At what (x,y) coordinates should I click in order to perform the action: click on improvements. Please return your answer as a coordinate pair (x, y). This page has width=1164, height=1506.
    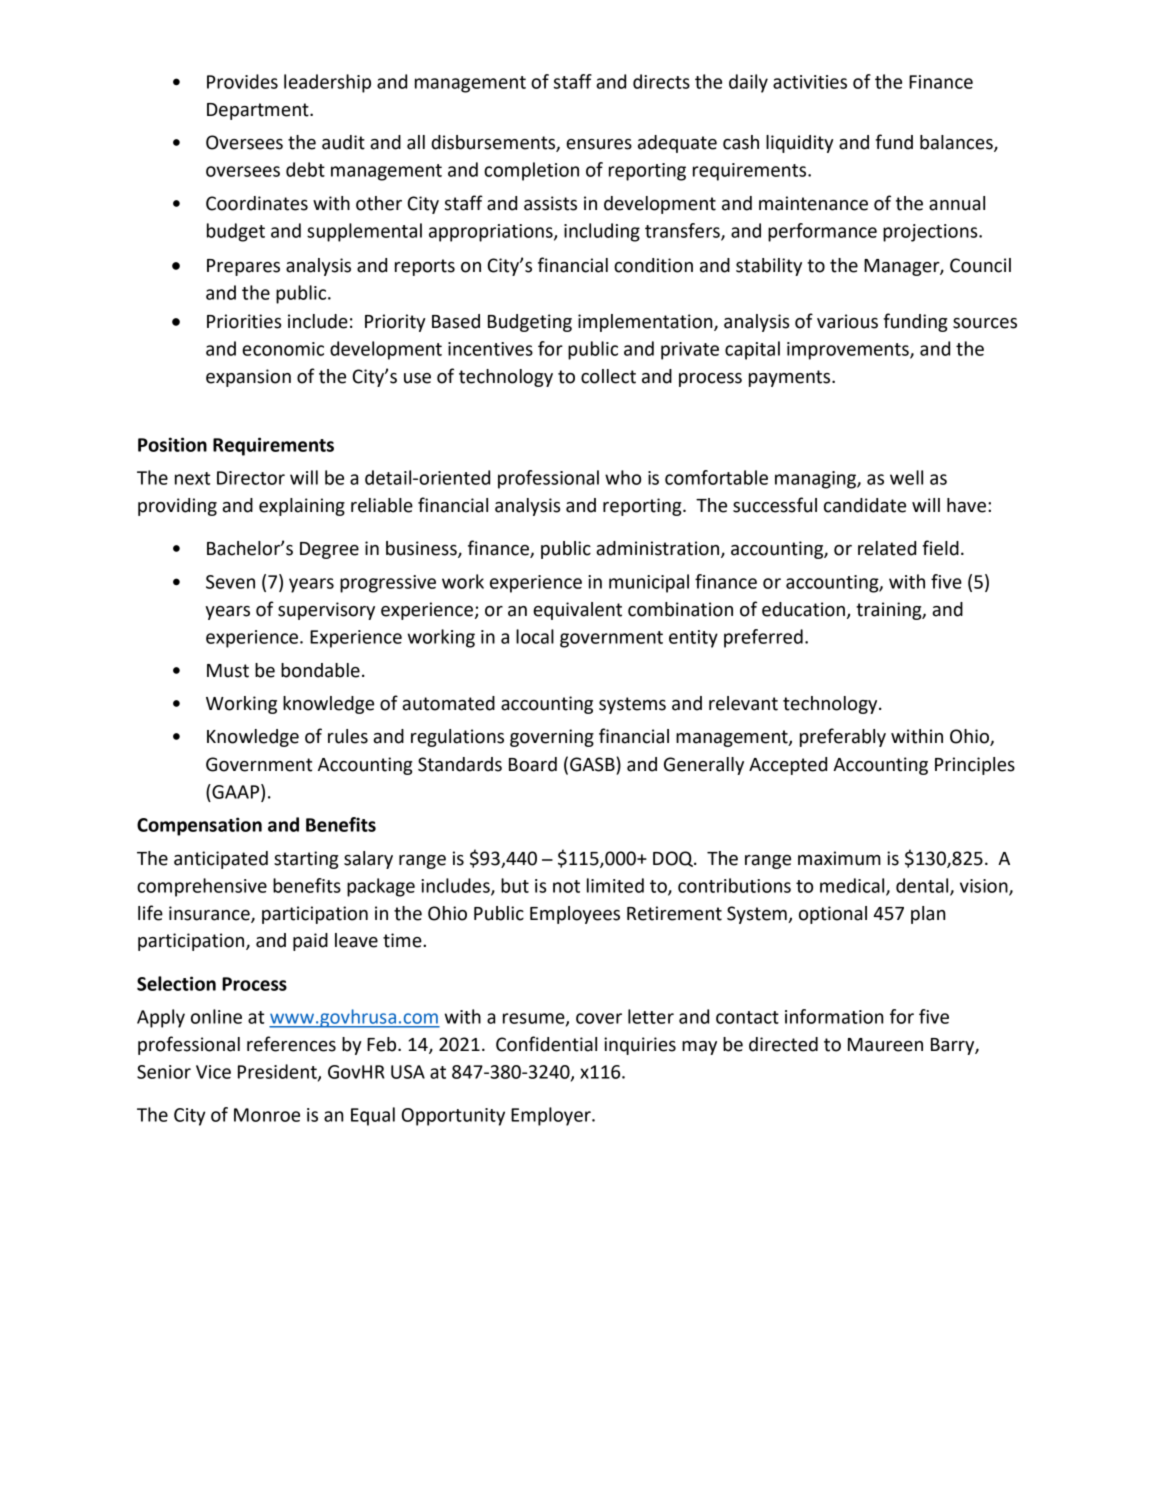
    Looking at the image, I should click on (849, 351).
